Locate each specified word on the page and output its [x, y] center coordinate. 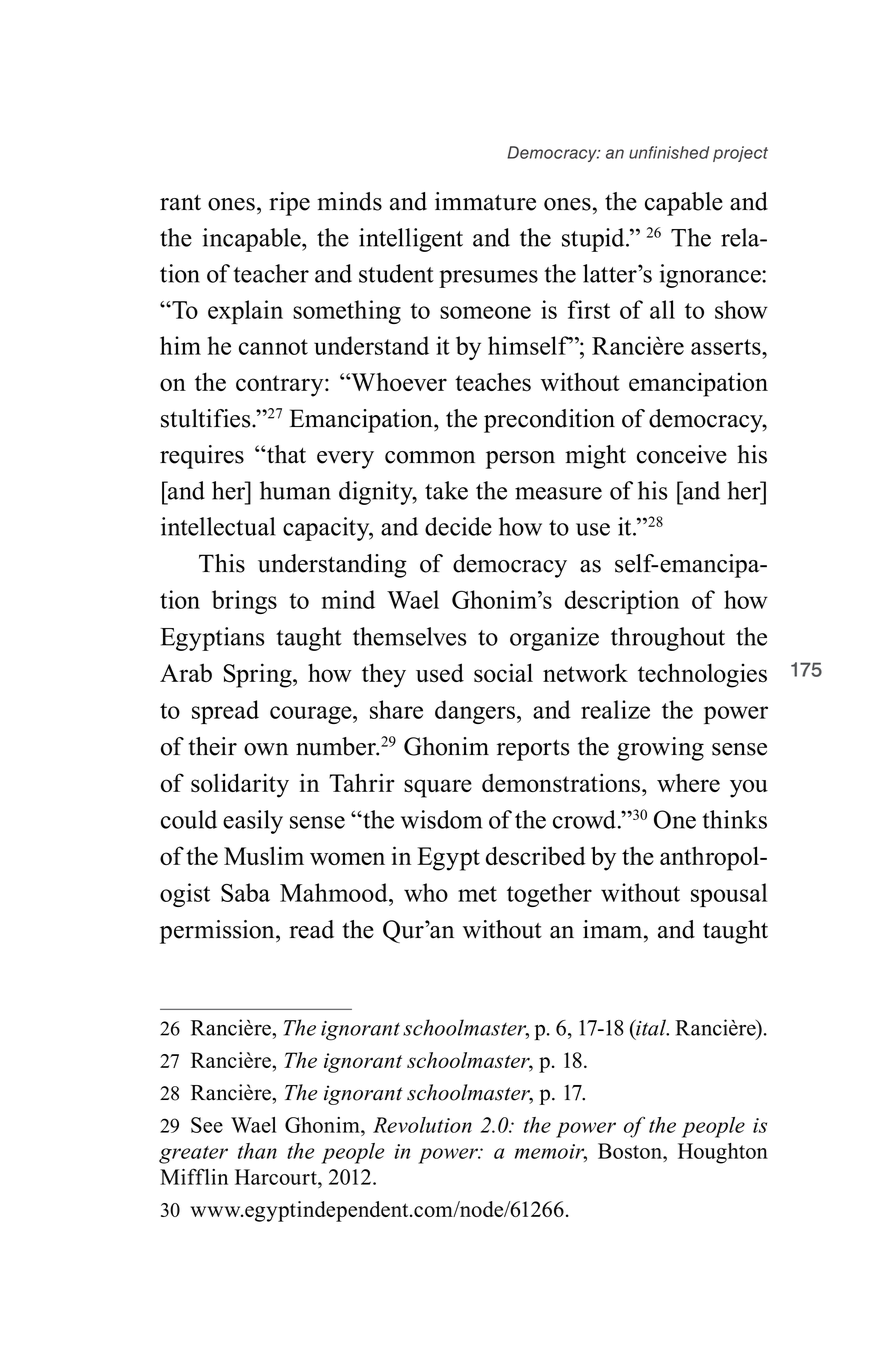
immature [485, 201]
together [549, 895]
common [430, 457]
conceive [682, 454]
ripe [289, 204]
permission [218, 932]
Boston [631, 1151]
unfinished [669, 152]
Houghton [723, 1153]
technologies [702, 675]
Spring [259, 675]
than [257, 1151]
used [440, 673]
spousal [729, 895]
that [285, 454]
